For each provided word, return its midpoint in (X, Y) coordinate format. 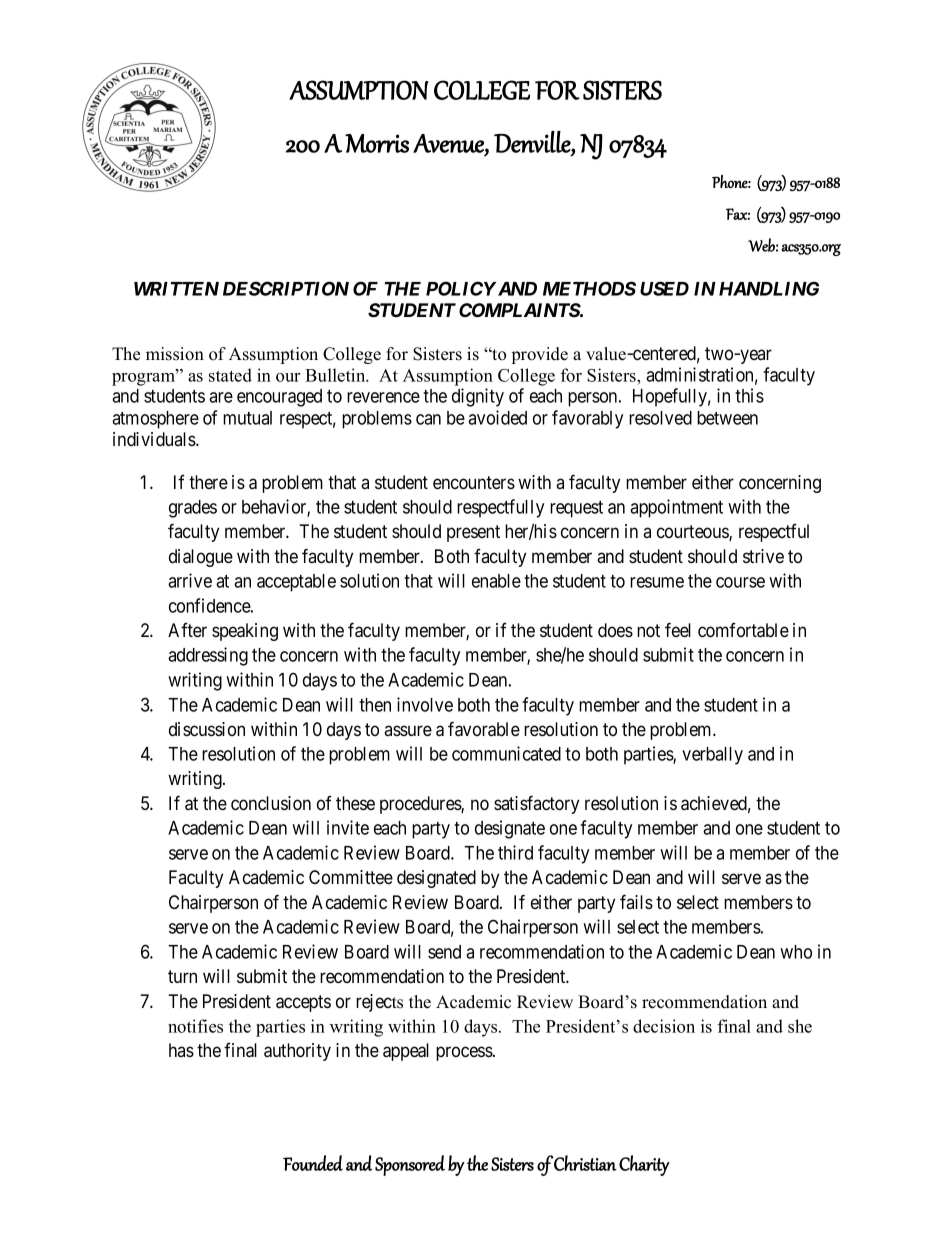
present (473, 533)
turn (182, 976)
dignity (478, 397)
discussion (207, 729)
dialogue (201, 558)
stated (230, 375)
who (796, 952)
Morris (377, 143)
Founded (313, 1163)
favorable (484, 729)
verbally (712, 756)
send (444, 952)
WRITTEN (176, 289)
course (740, 582)
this (749, 395)
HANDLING (769, 288)
